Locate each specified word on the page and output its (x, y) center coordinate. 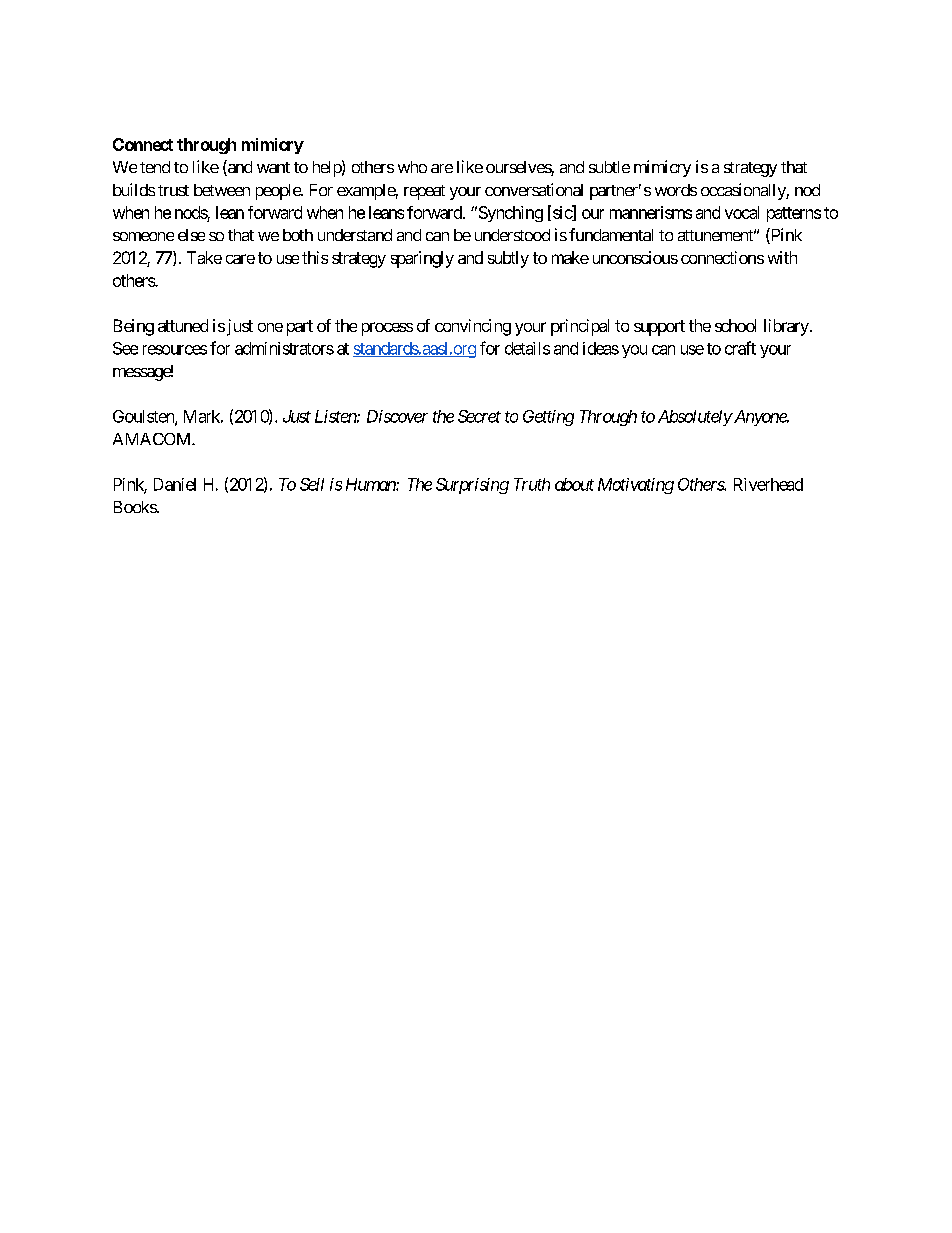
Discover (397, 416)
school (735, 325)
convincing (473, 327)
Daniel (175, 484)
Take (204, 257)
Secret (479, 416)
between (222, 190)
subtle (609, 167)
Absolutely (695, 418)
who (412, 167)
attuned (183, 325)
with (782, 257)
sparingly (422, 259)
